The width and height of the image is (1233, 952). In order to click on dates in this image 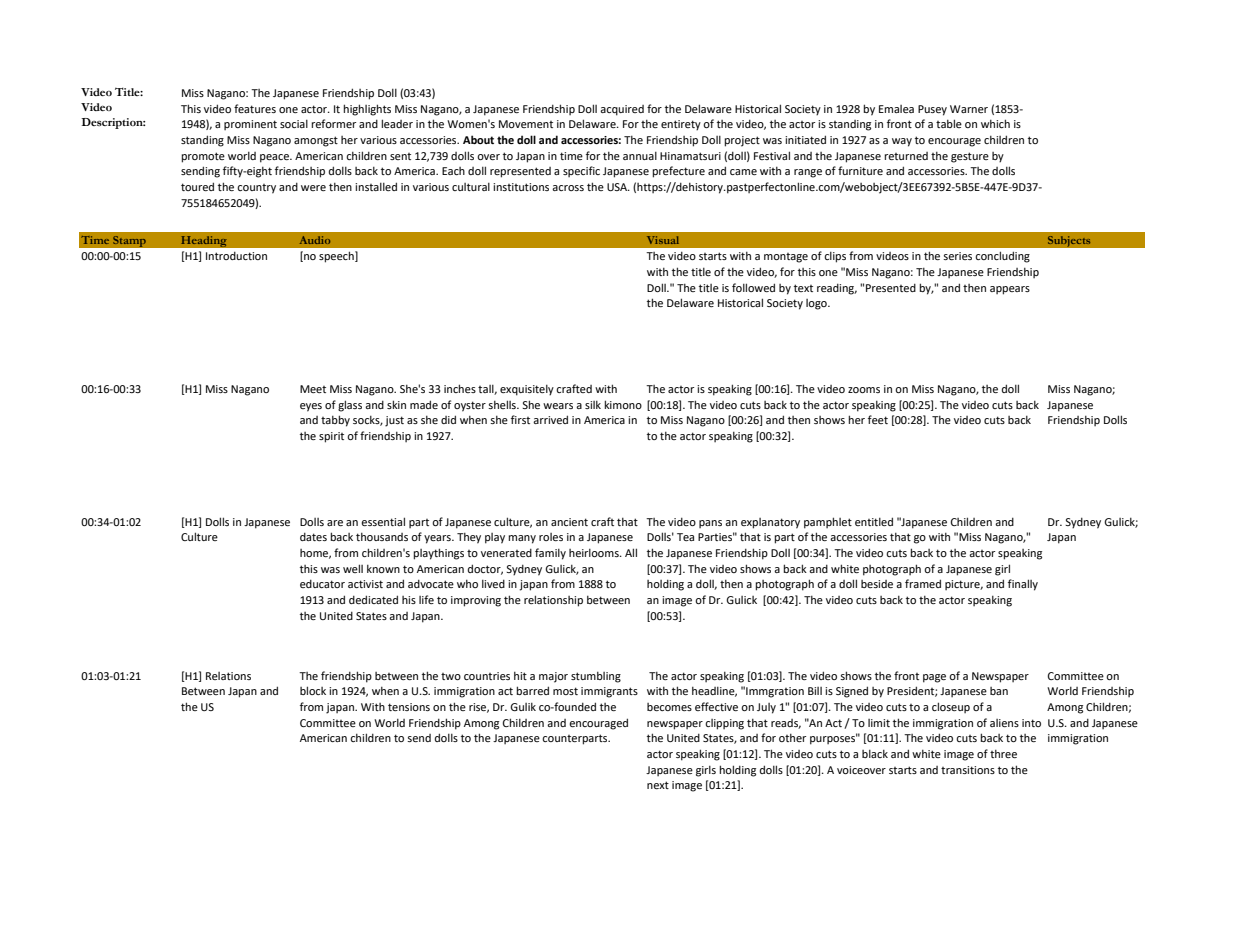, I will do `click(313, 536)`.
